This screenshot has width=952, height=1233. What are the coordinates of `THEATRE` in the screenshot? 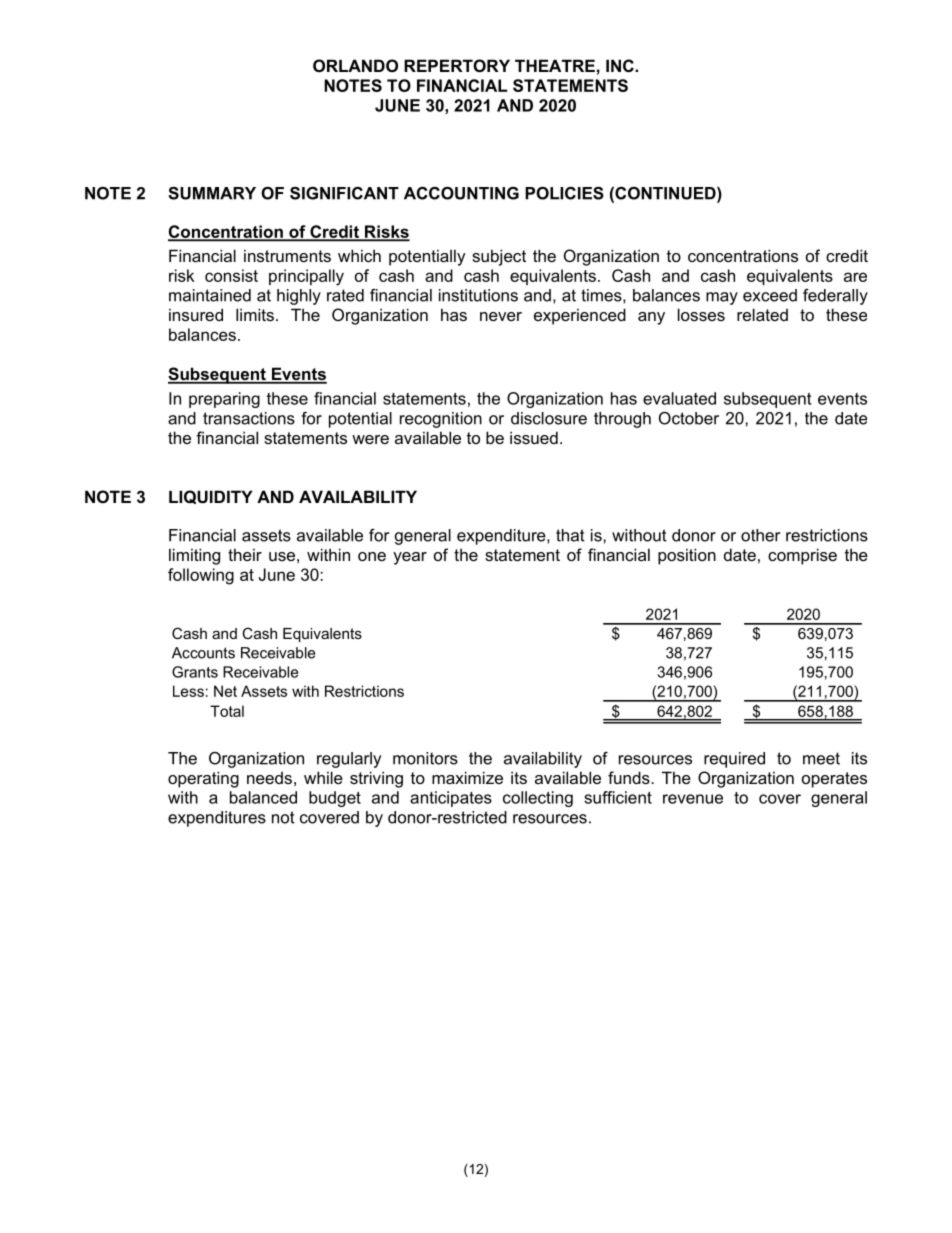 It's located at (555, 65).
